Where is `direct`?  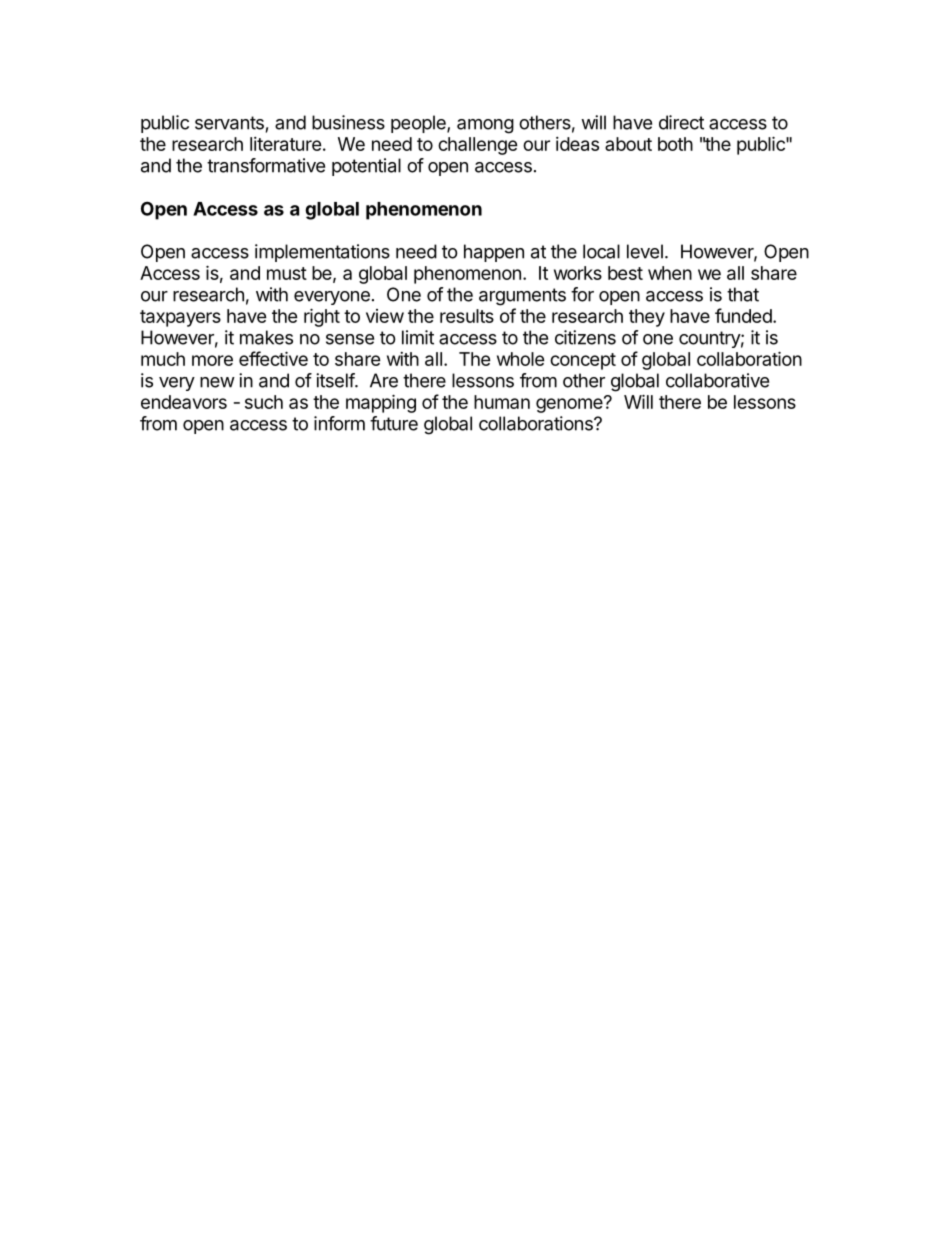 direct is located at coordinates (681, 122).
